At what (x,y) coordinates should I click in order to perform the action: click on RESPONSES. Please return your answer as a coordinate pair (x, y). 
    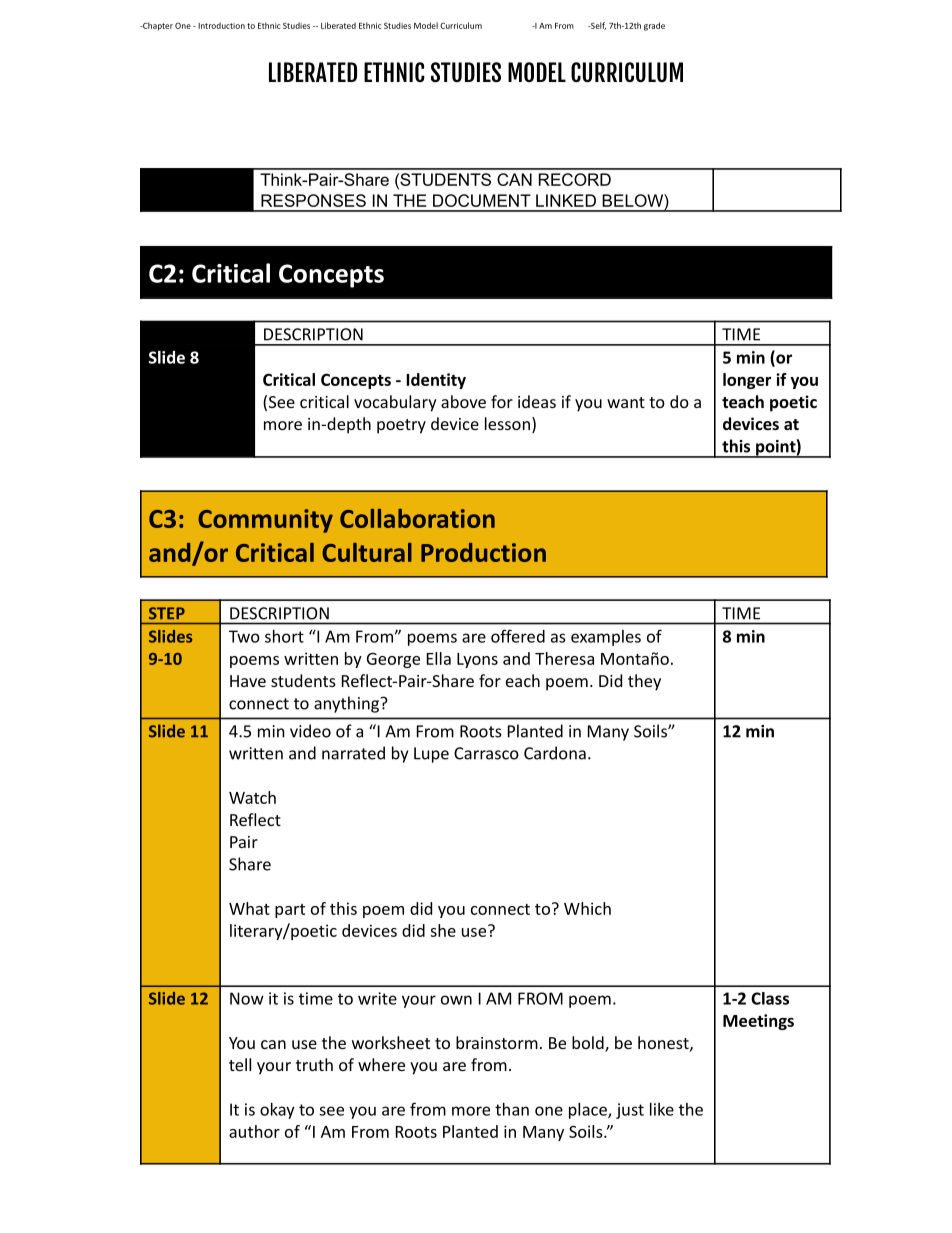
    Looking at the image, I should click on (313, 200).
